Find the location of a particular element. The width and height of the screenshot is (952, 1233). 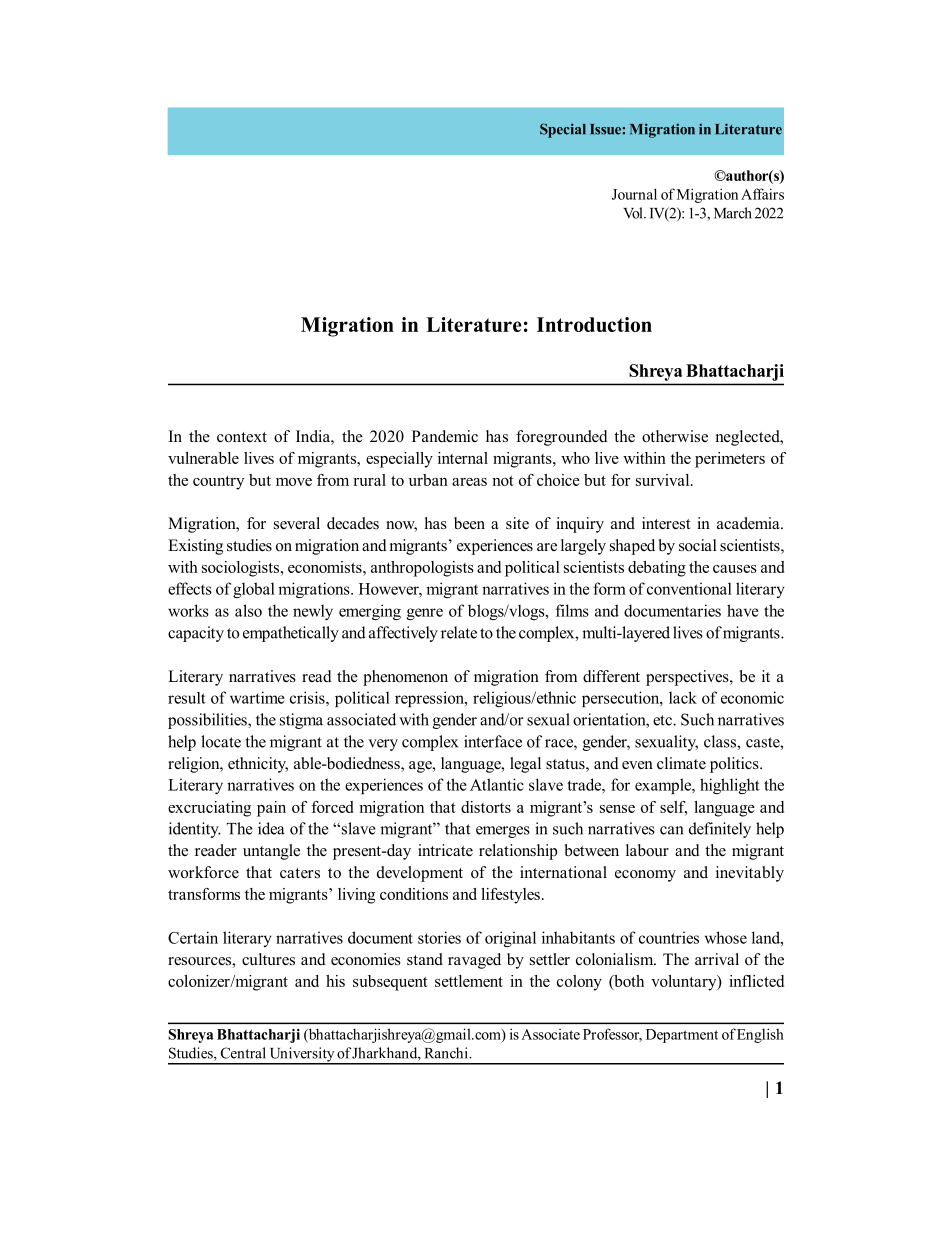

settlement is located at coordinates (469, 981).
